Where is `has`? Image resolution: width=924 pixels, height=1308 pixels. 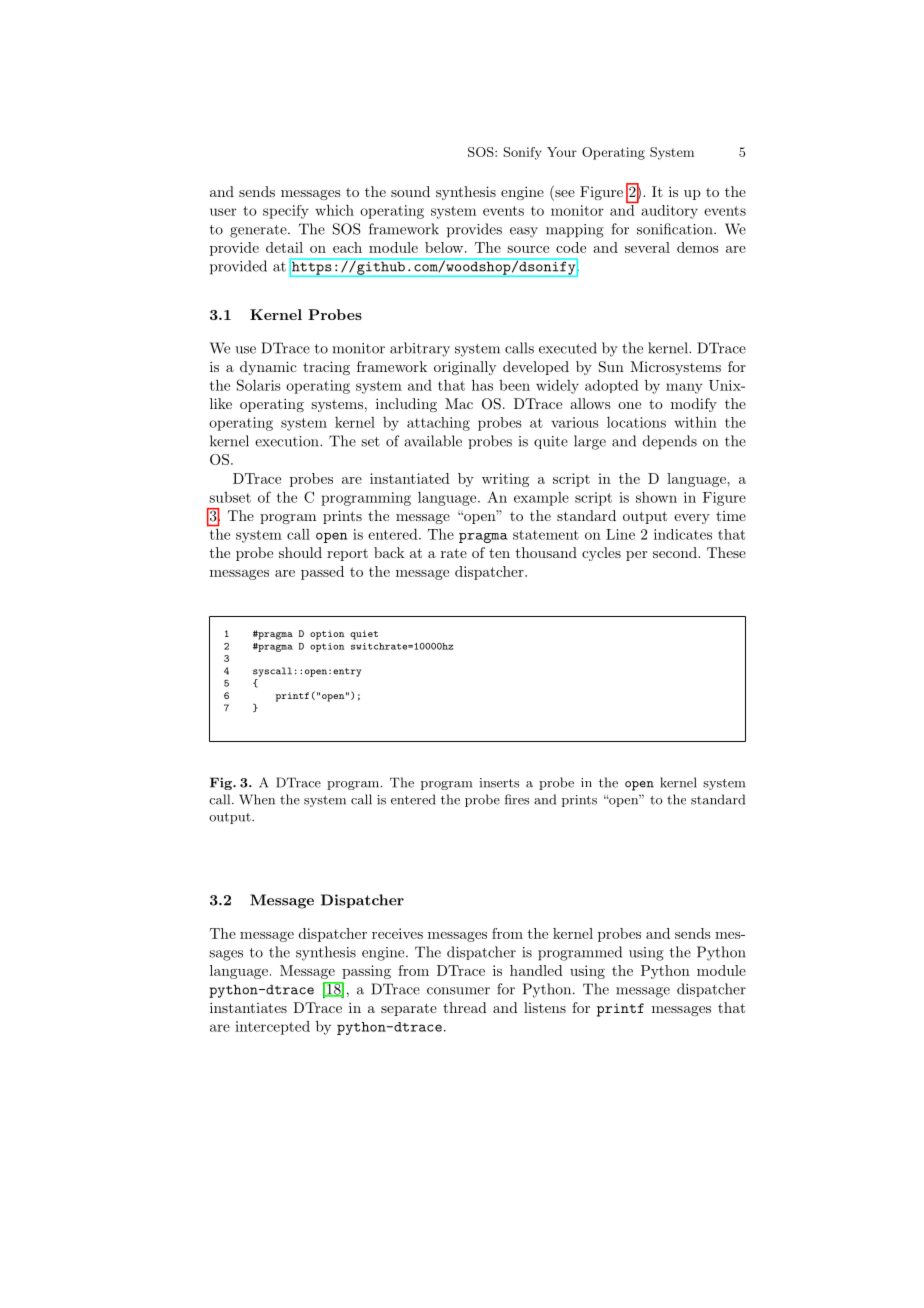 has is located at coordinates (482, 385).
